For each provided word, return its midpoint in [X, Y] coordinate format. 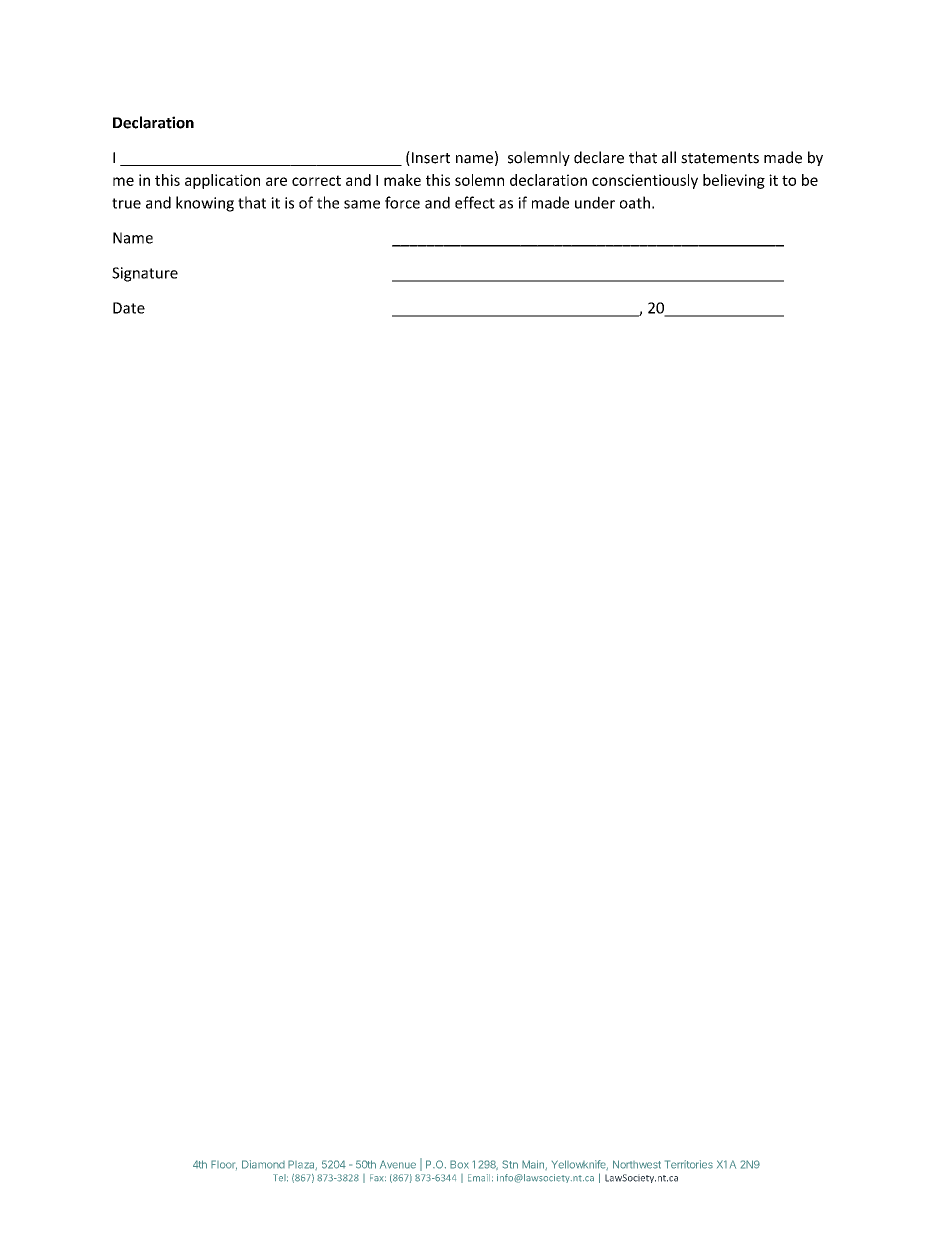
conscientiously [645, 181]
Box [459, 1164]
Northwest [637, 1164]
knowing [205, 204]
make [402, 180]
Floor [224, 1165]
